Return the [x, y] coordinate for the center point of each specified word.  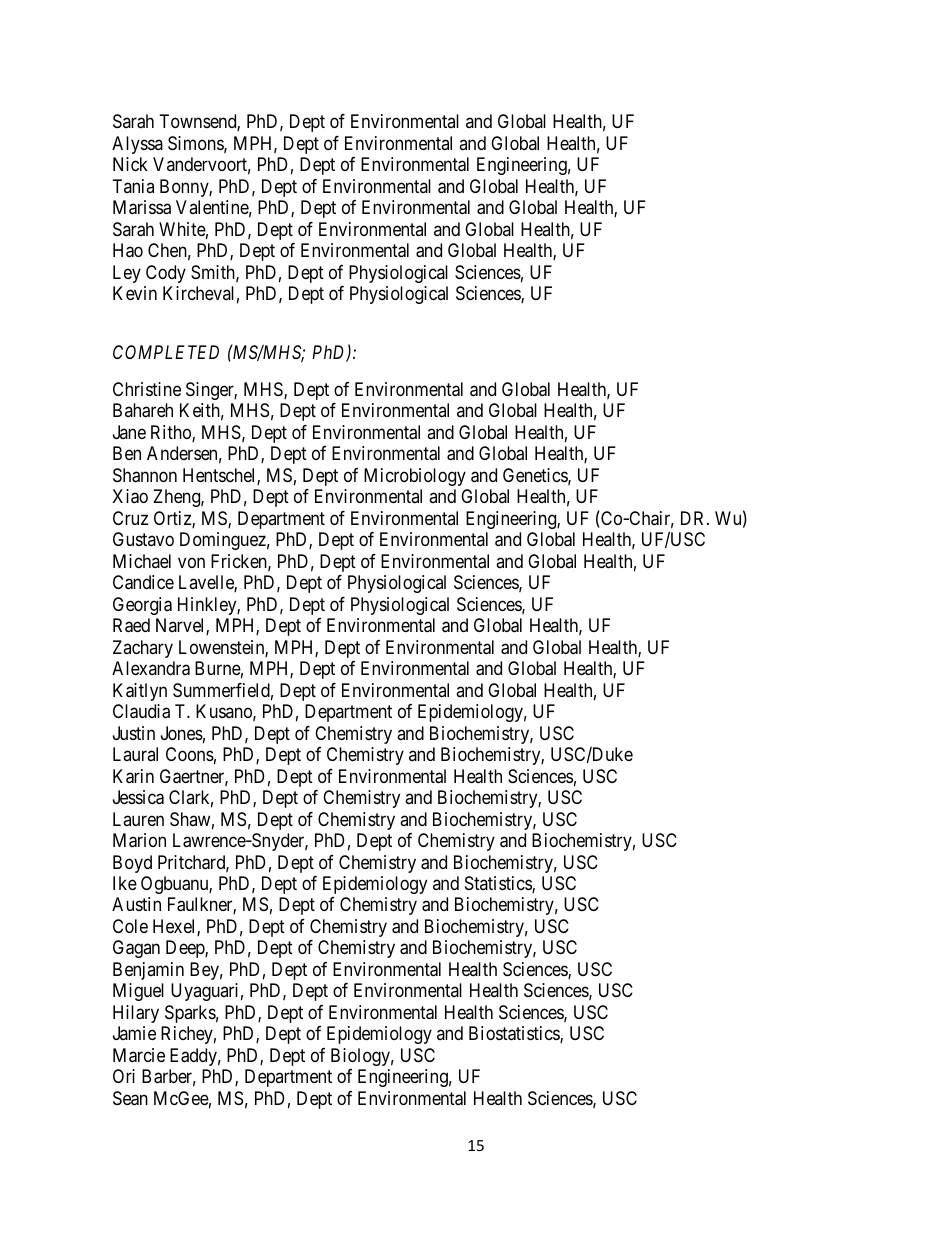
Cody [166, 274]
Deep [186, 949]
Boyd [132, 864]
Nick [130, 164]
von [191, 562]
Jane [129, 432]
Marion [139, 840]
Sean [130, 1098]
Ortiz [173, 519]
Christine [147, 389]
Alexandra [151, 668]
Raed [131, 625]
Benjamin [148, 971]
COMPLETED [166, 352]
